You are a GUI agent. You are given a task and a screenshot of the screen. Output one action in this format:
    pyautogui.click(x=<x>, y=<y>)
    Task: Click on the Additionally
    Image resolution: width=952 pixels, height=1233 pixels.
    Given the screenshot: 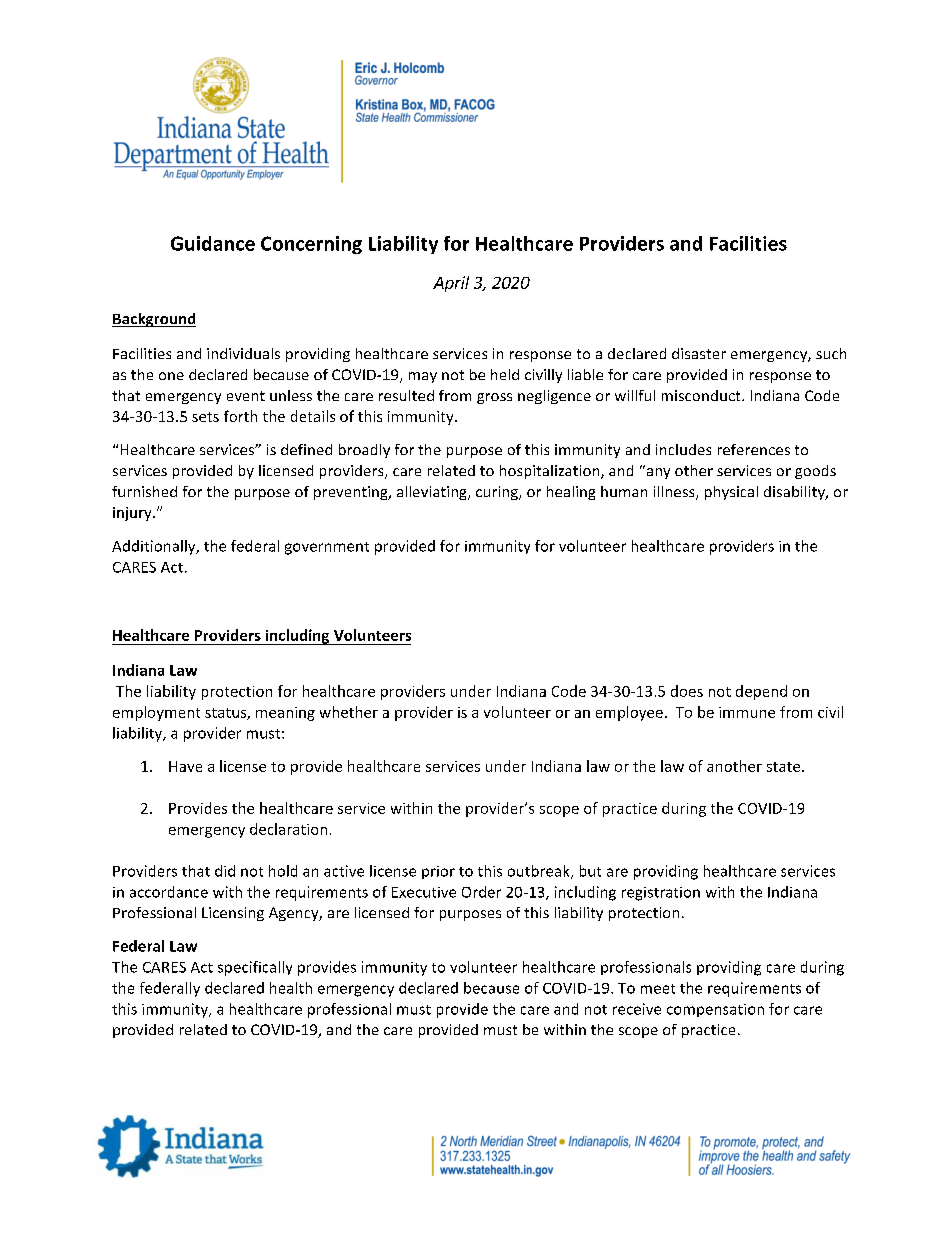 What is the action you would take?
    pyautogui.click(x=155, y=547)
